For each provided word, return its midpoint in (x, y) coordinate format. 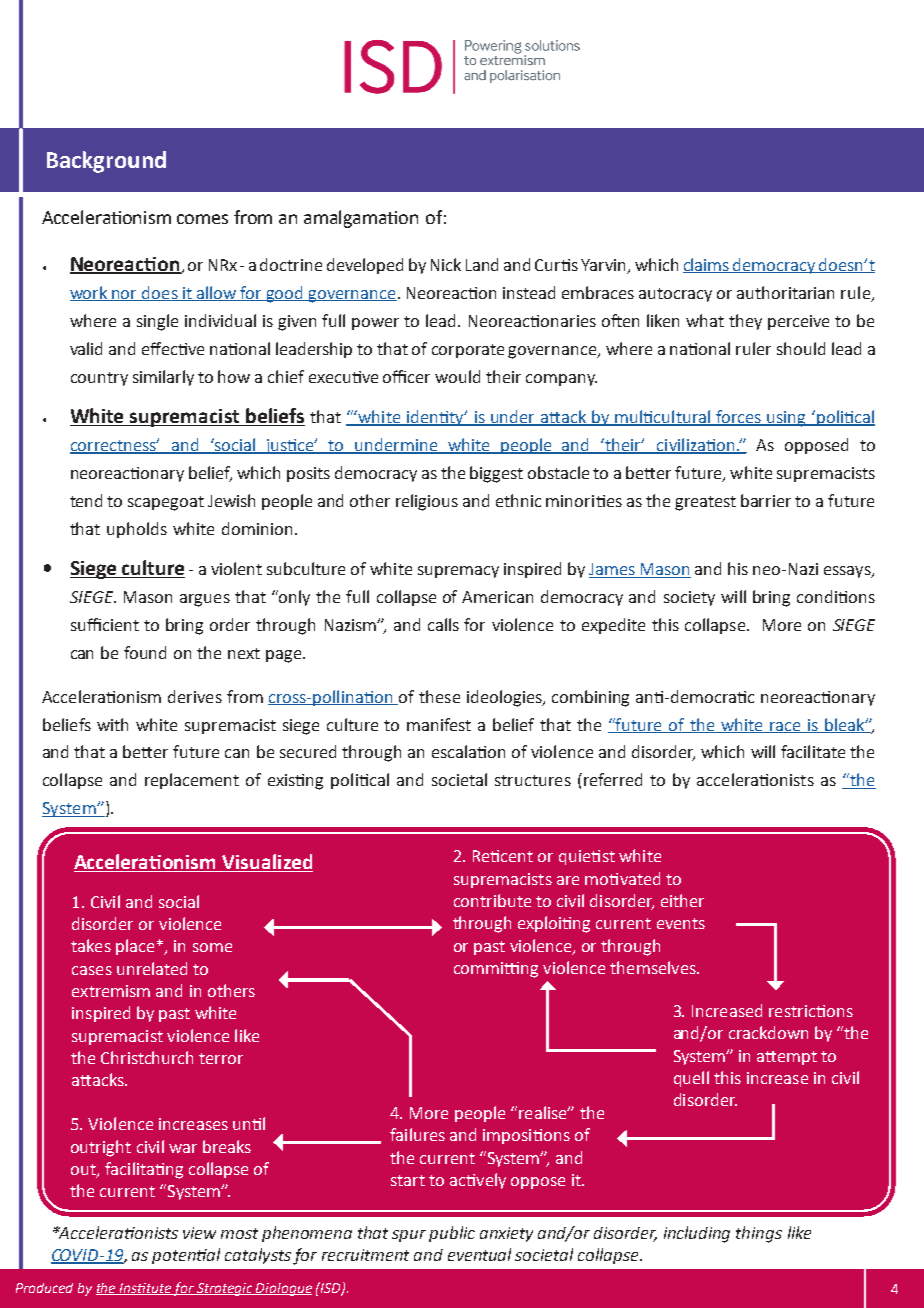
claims (707, 265)
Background (106, 162)
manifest (439, 724)
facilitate (813, 751)
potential (186, 1256)
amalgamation (361, 219)
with (112, 724)
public (452, 1234)
